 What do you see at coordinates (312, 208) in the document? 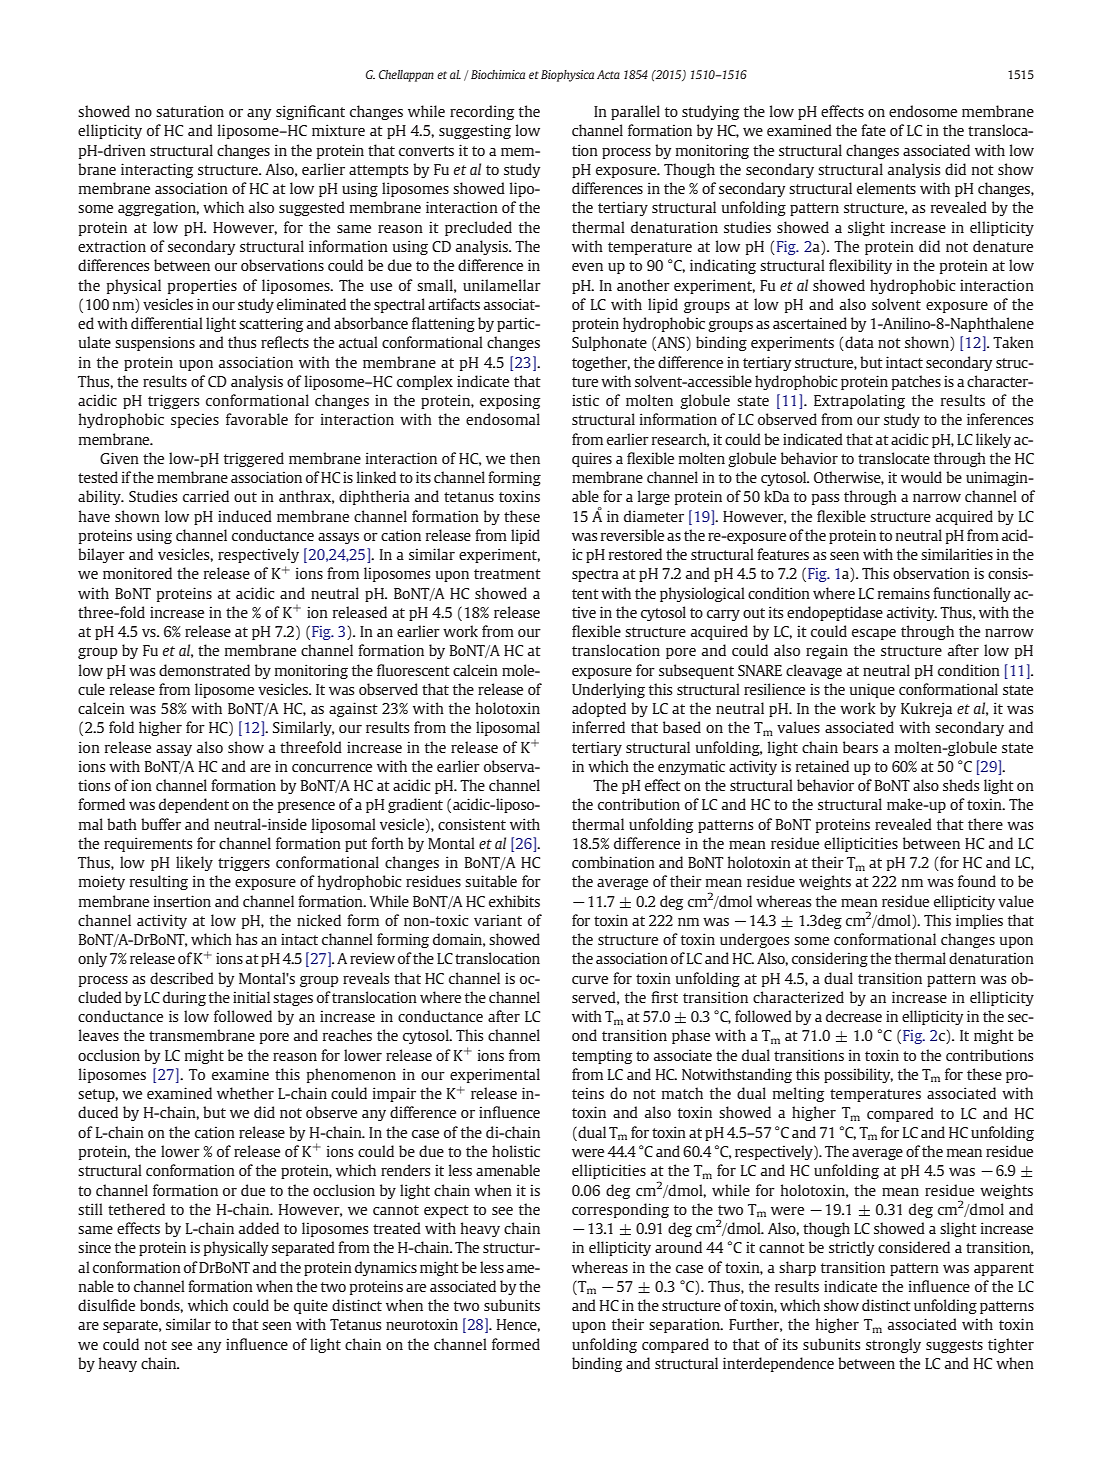
I see `suggested` at bounding box center [312, 208].
